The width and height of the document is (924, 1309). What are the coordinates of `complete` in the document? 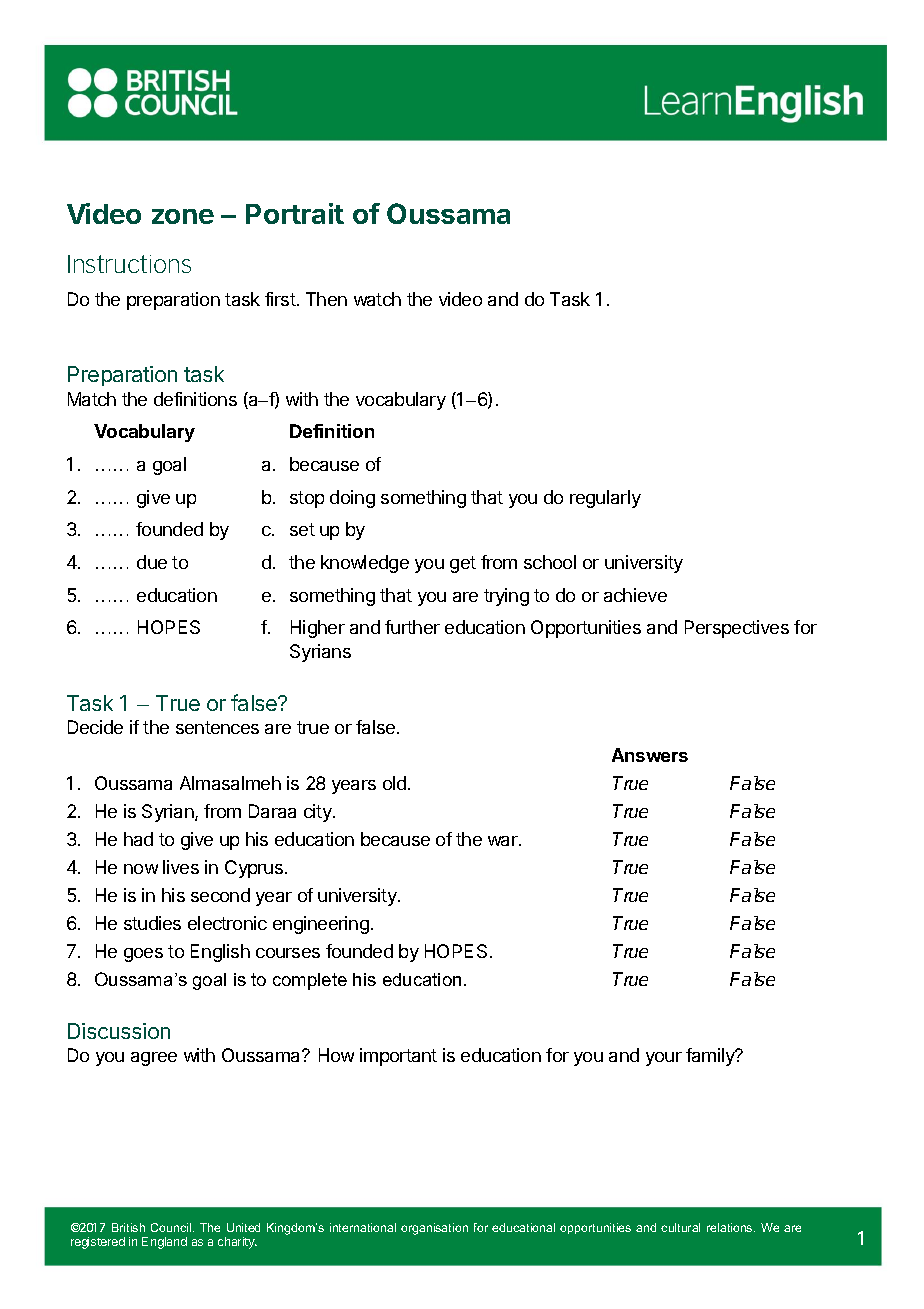 It's located at (310, 981).
